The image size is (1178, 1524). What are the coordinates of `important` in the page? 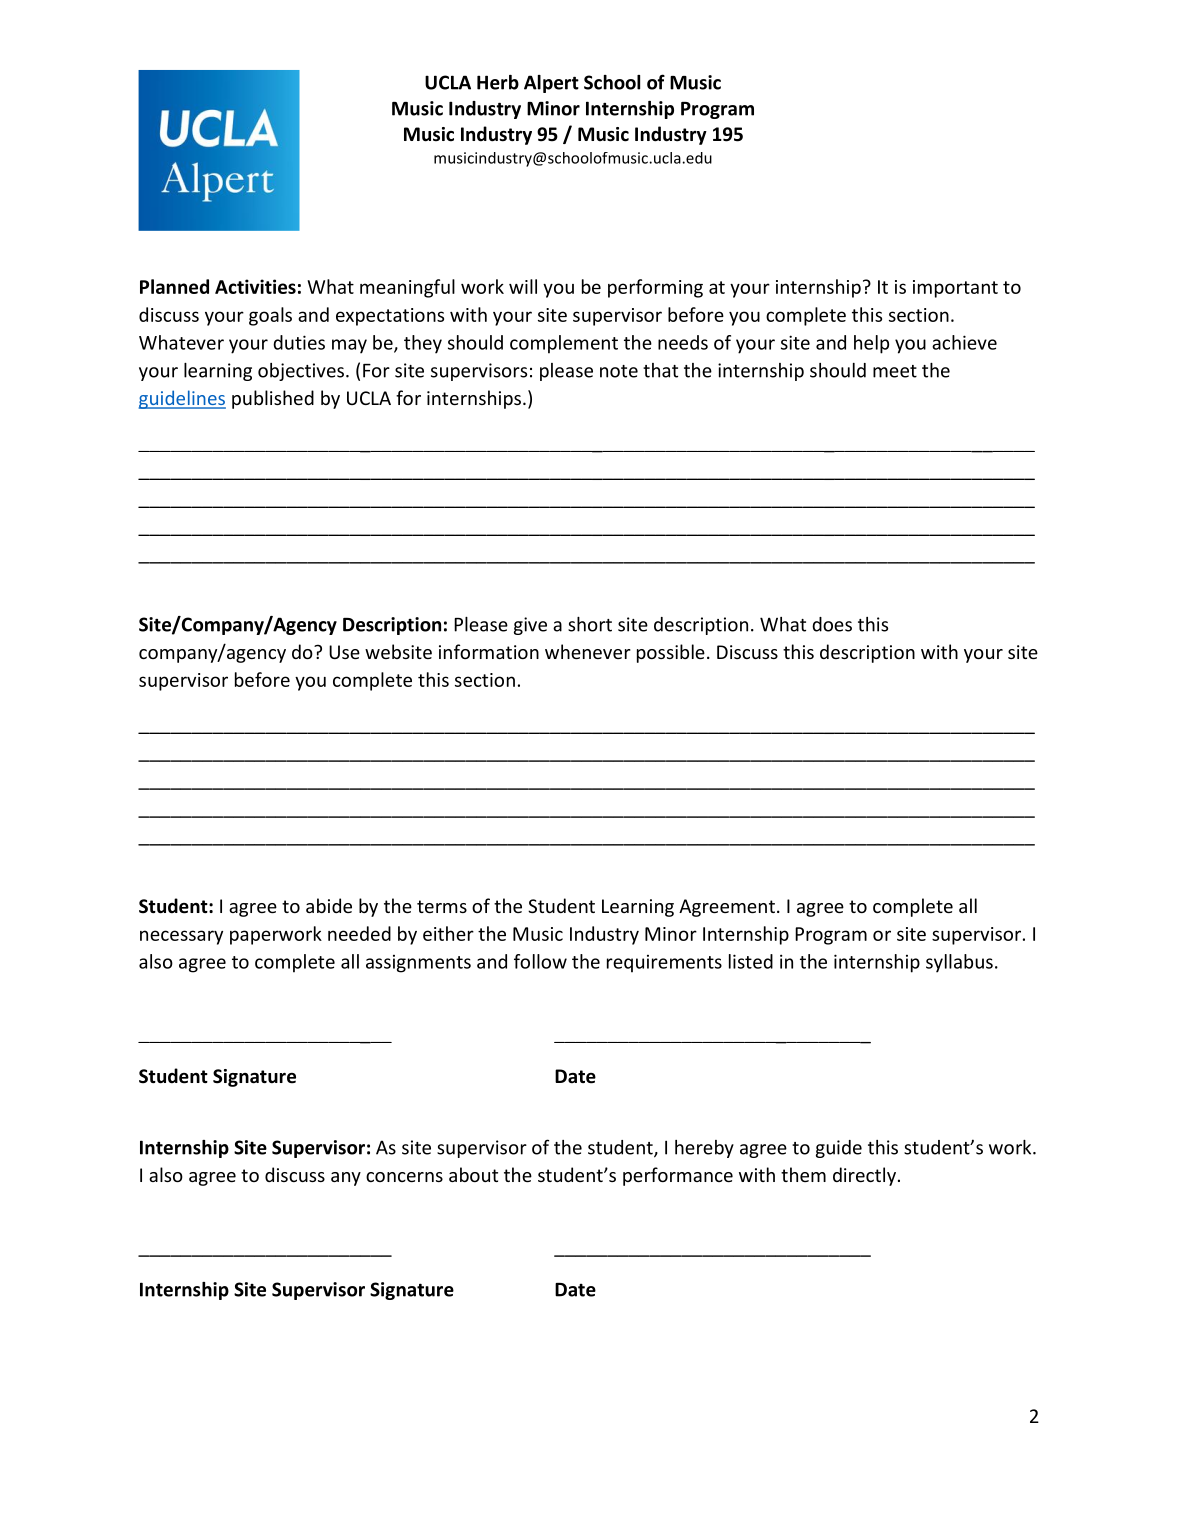 It's located at (955, 289).
